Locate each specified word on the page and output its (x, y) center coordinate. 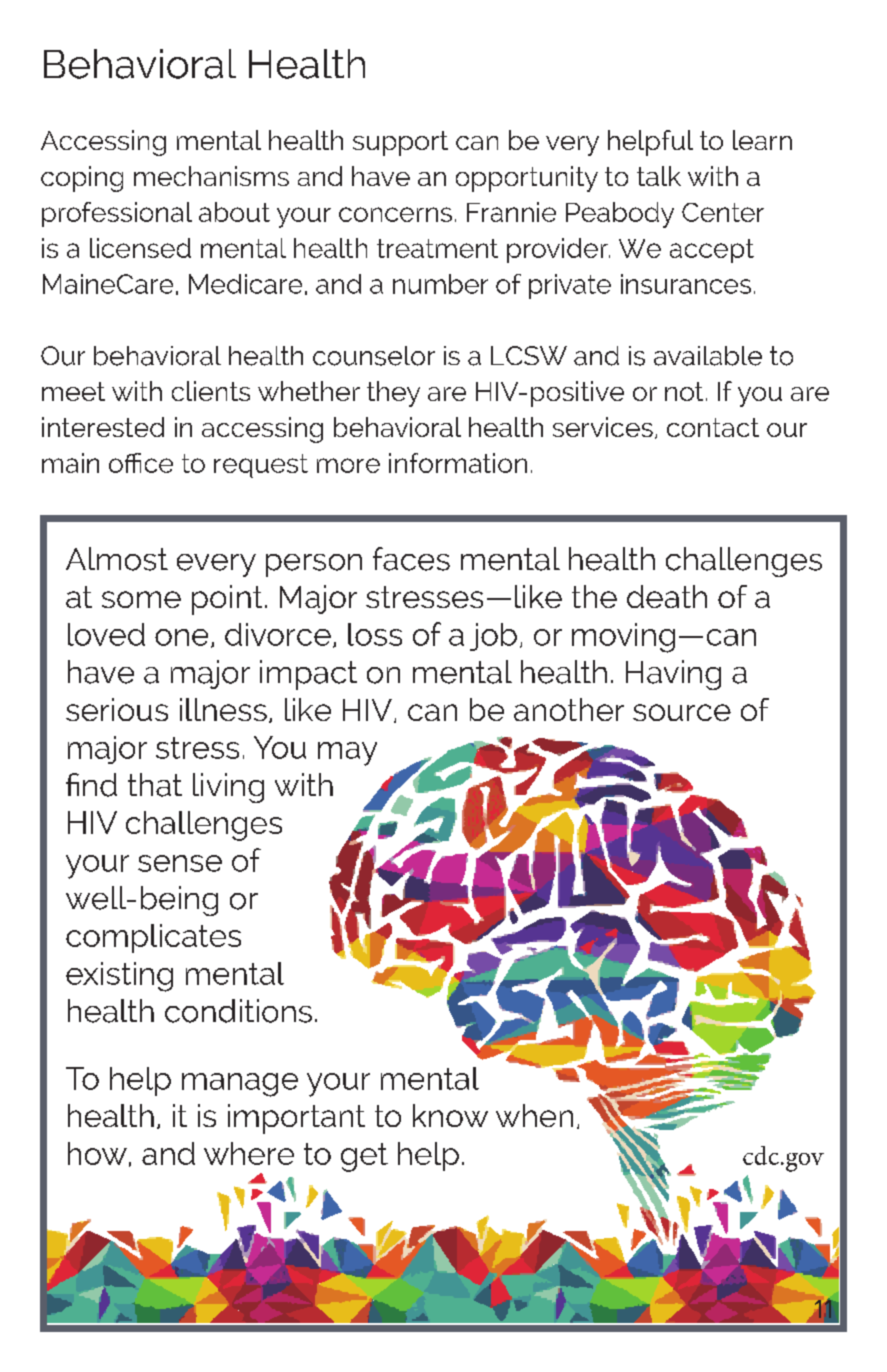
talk (659, 176)
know (450, 1115)
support (400, 143)
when (534, 1115)
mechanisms (211, 176)
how (97, 1153)
